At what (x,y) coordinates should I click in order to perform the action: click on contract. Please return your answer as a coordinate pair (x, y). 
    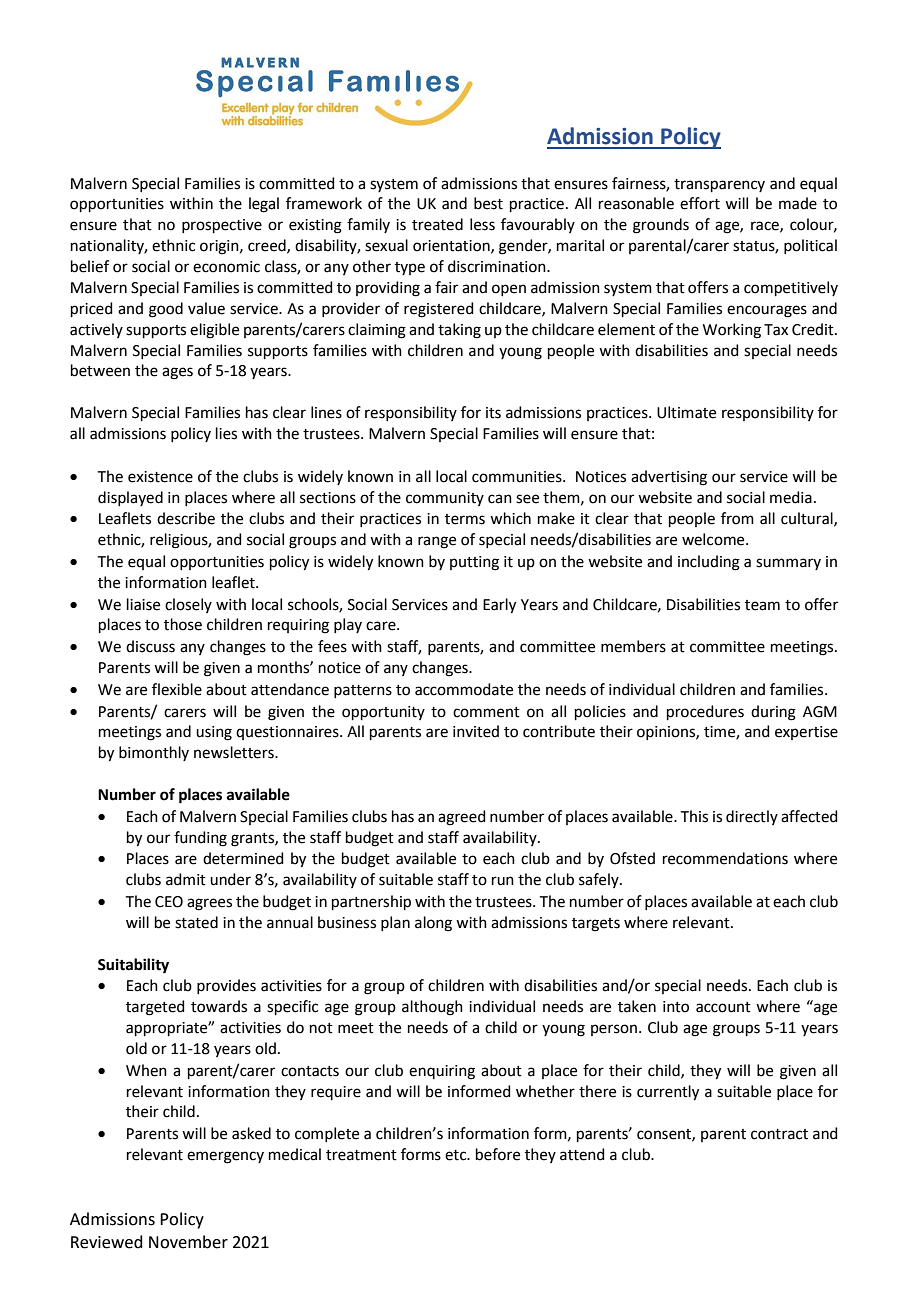
    Looking at the image, I should click on (779, 1134).
